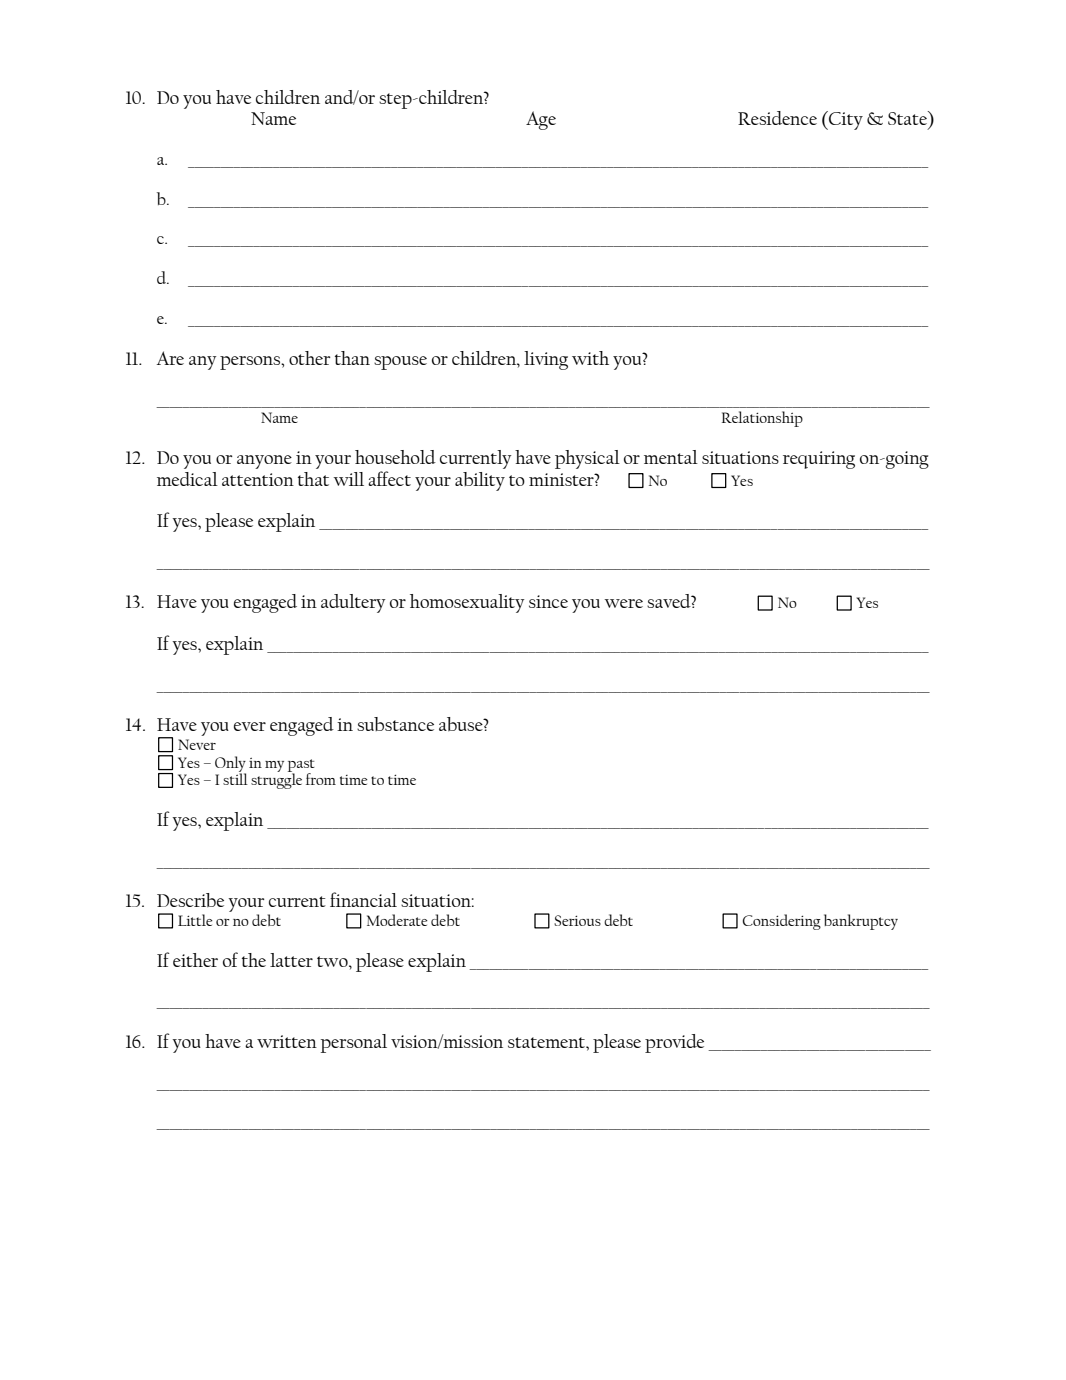  I want to click on Only, so click(230, 765).
